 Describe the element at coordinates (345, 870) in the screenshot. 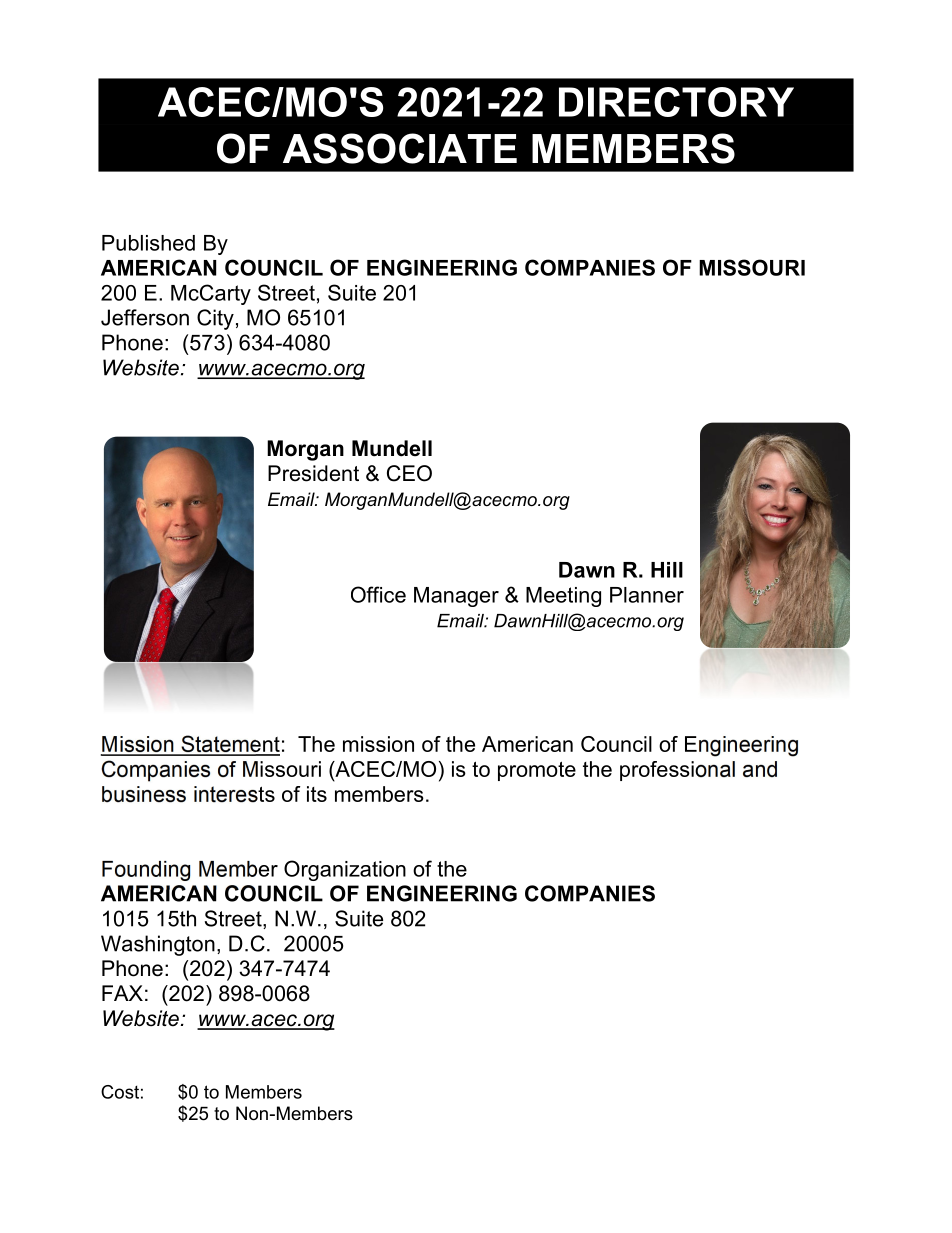

I see `Organization` at that location.
